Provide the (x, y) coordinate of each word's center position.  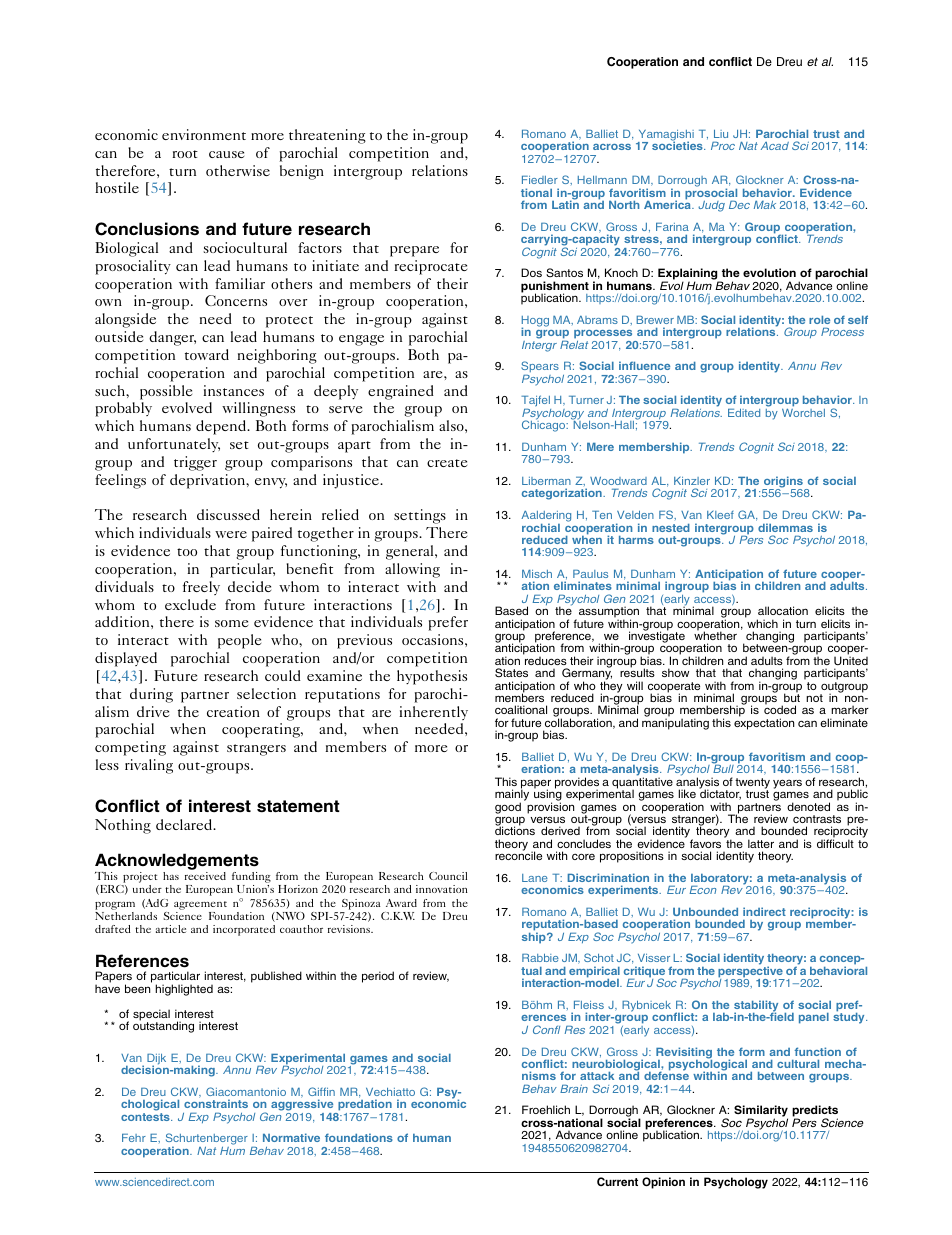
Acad (775, 146)
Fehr (134, 1138)
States (511, 673)
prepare (414, 251)
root (185, 154)
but (792, 697)
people (239, 641)
